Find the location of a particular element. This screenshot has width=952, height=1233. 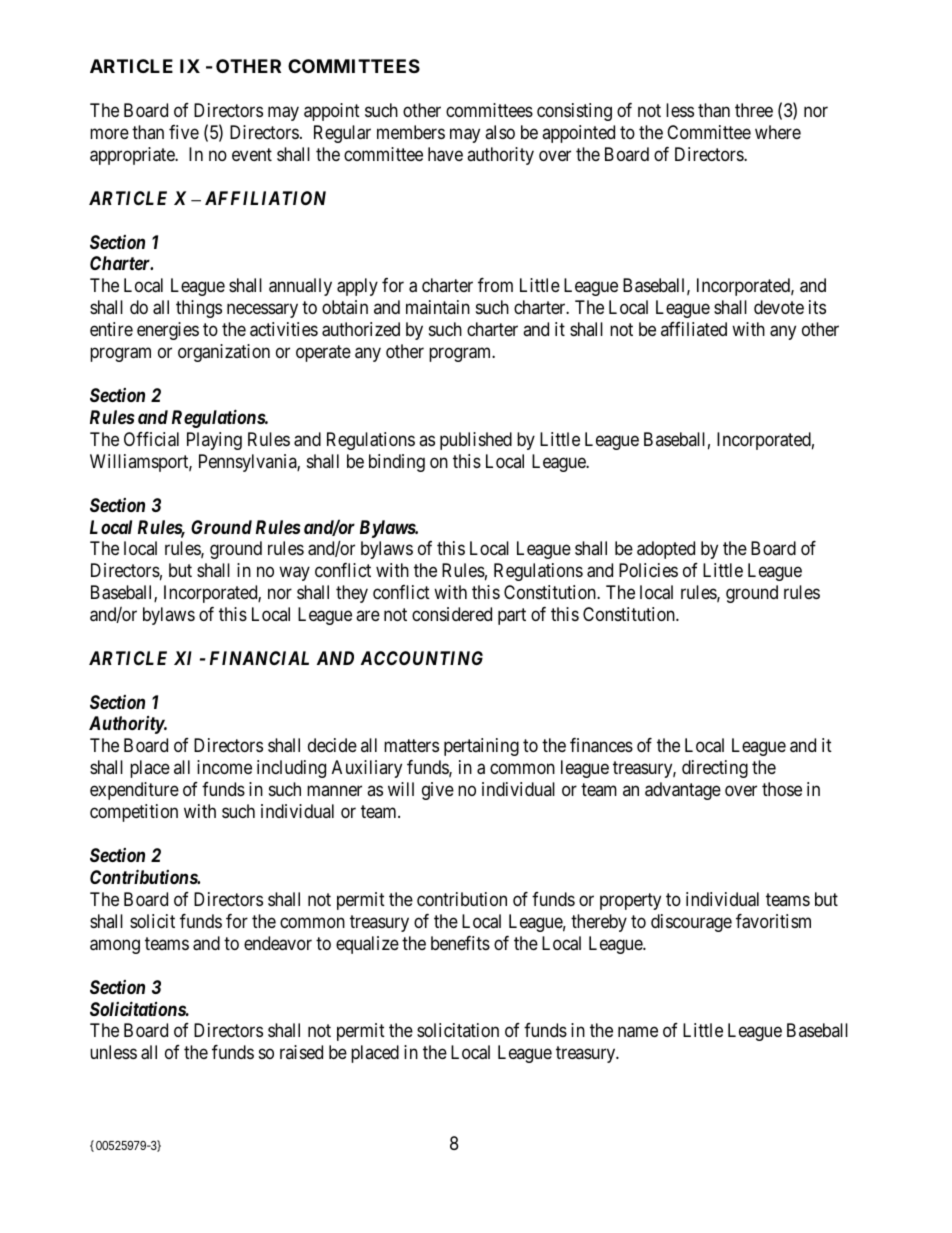

give is located at coordinates (438, 791).
